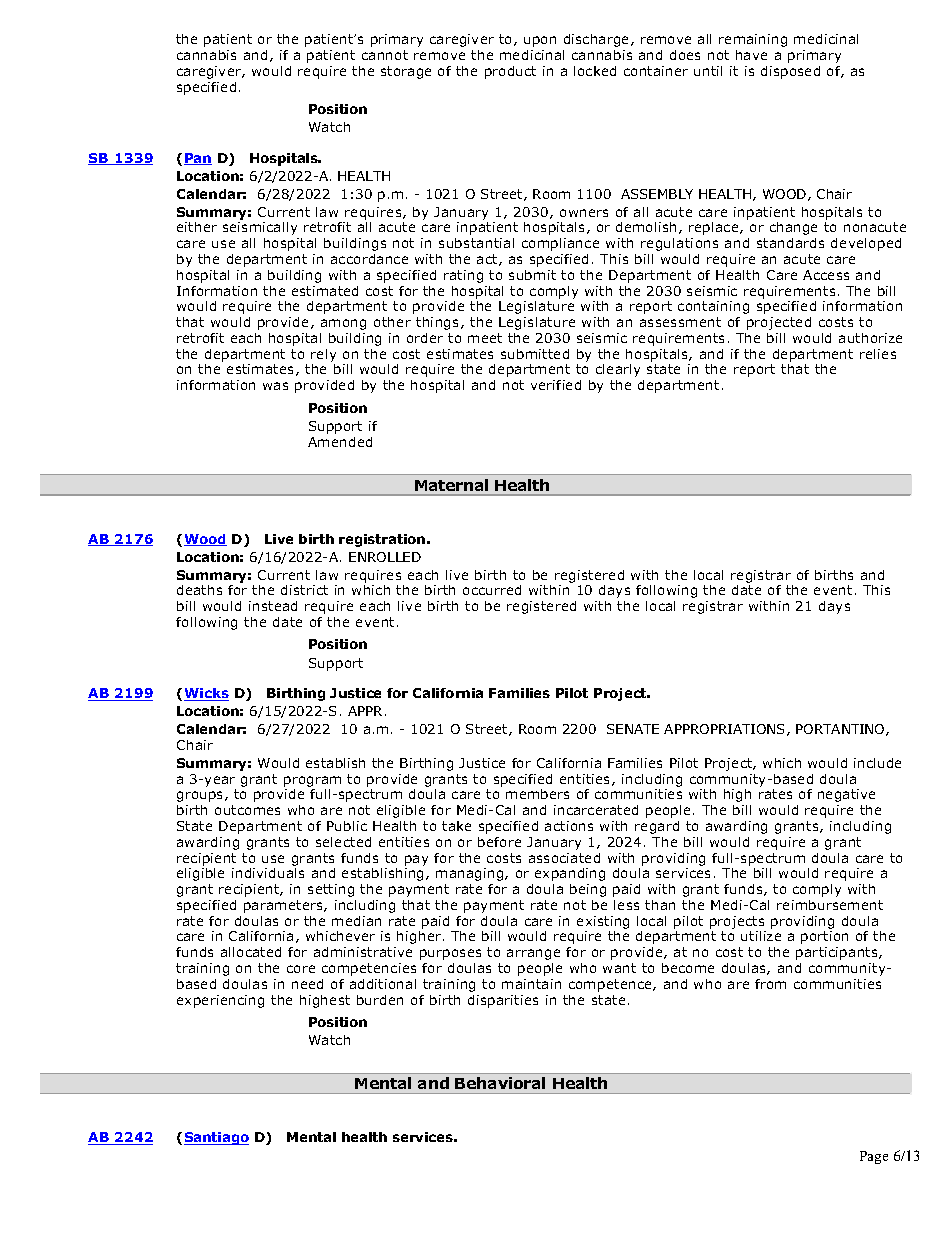  Describe the element at coordinates (510, 72) in the screenshot. I see `product` at that location.
